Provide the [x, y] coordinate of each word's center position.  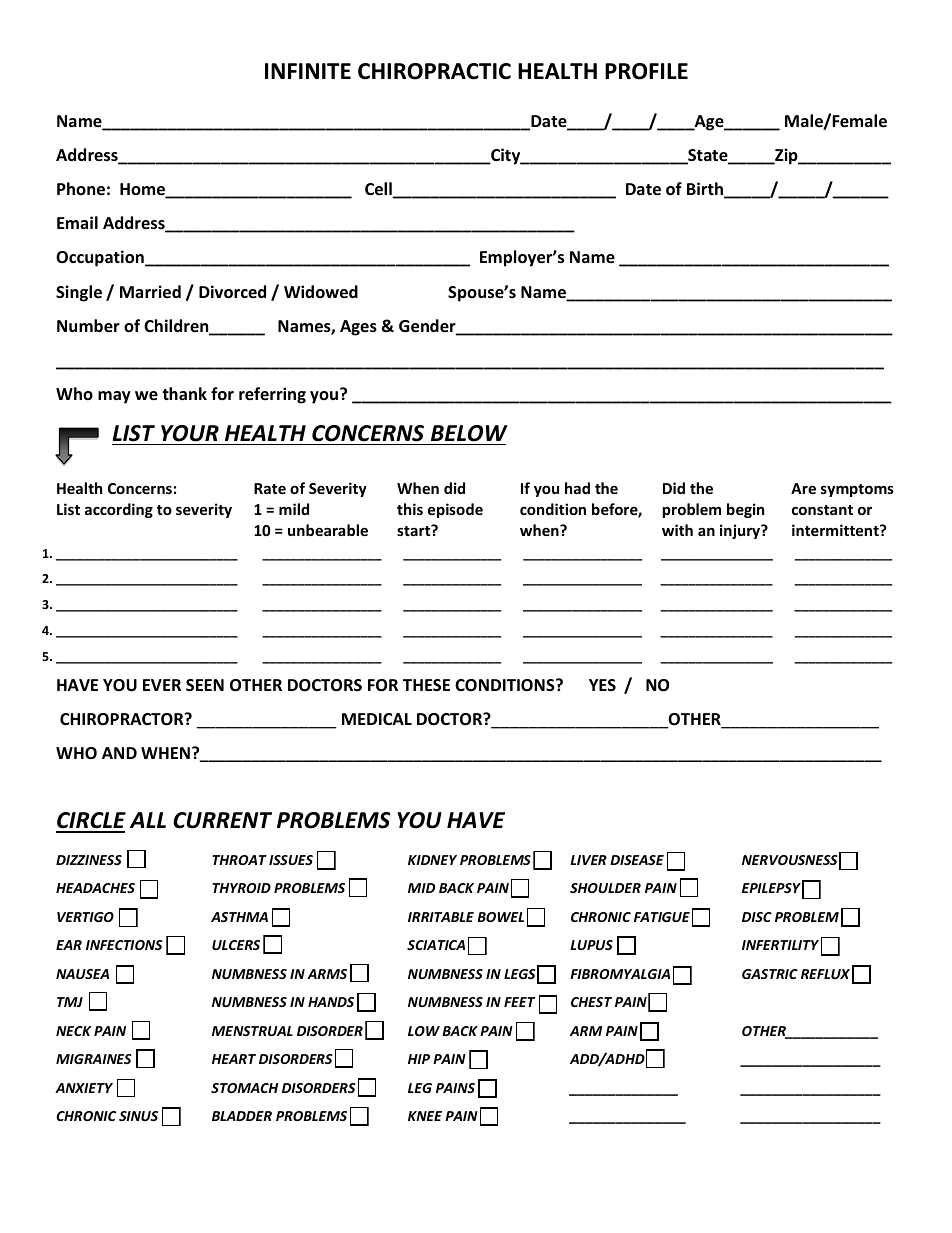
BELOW [469, 433]
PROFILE [646, 71]
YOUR [190, 433]
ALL [148, 820]
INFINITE [308, 71]
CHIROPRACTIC [434, 71]
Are [803, 488]
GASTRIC [770, 974]
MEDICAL [377, 719]
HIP [419, 1059]
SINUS [138, 1116]
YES [602, 685]
